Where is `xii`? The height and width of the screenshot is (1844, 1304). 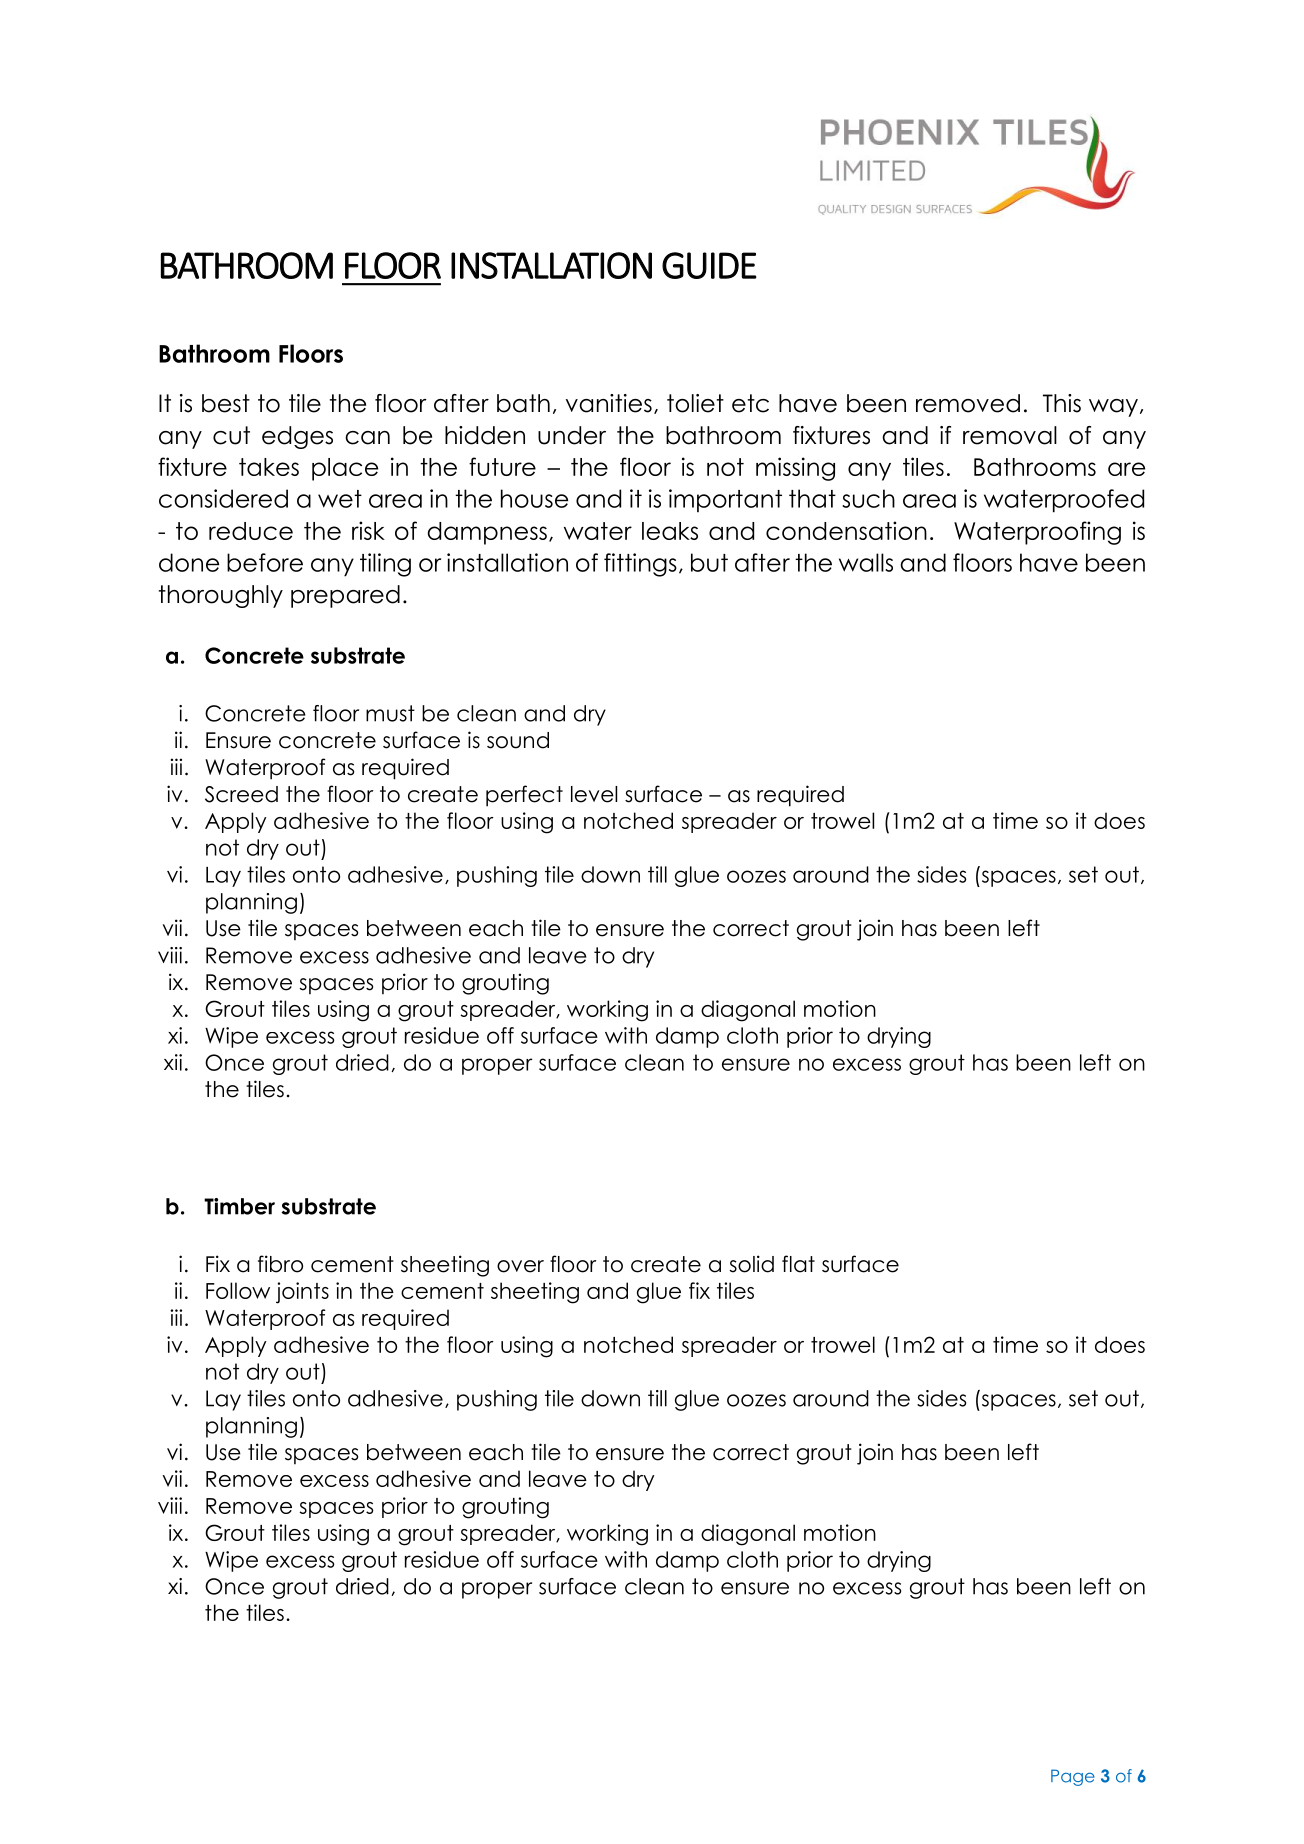 xii is located at coordinates (173, 1062).
